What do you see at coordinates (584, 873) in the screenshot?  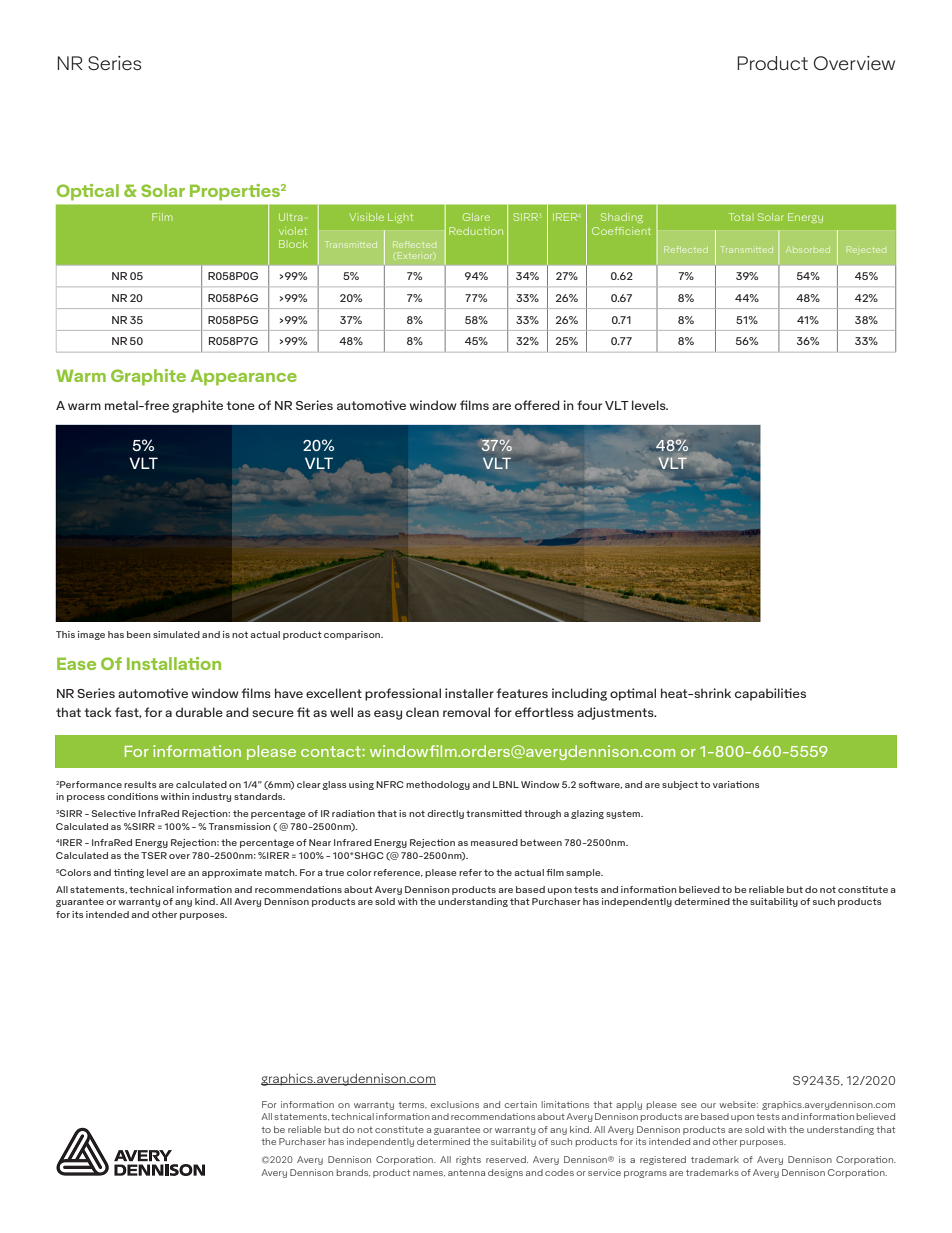 I see `sample` at bounding box center [584, 873].
